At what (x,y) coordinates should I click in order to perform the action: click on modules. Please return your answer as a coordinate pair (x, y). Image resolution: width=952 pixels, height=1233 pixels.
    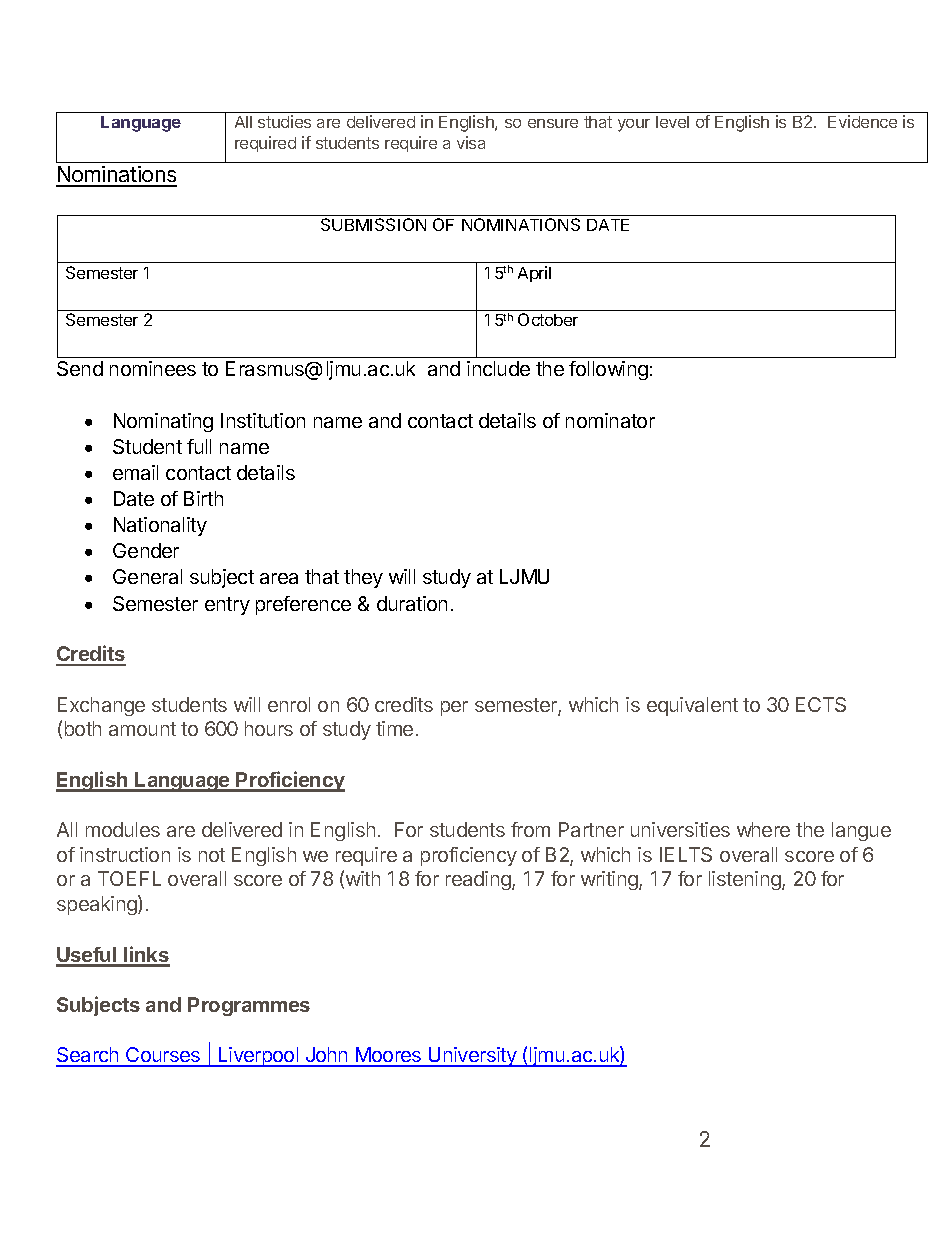
    Looking at the image, I should click on (123, 829).
